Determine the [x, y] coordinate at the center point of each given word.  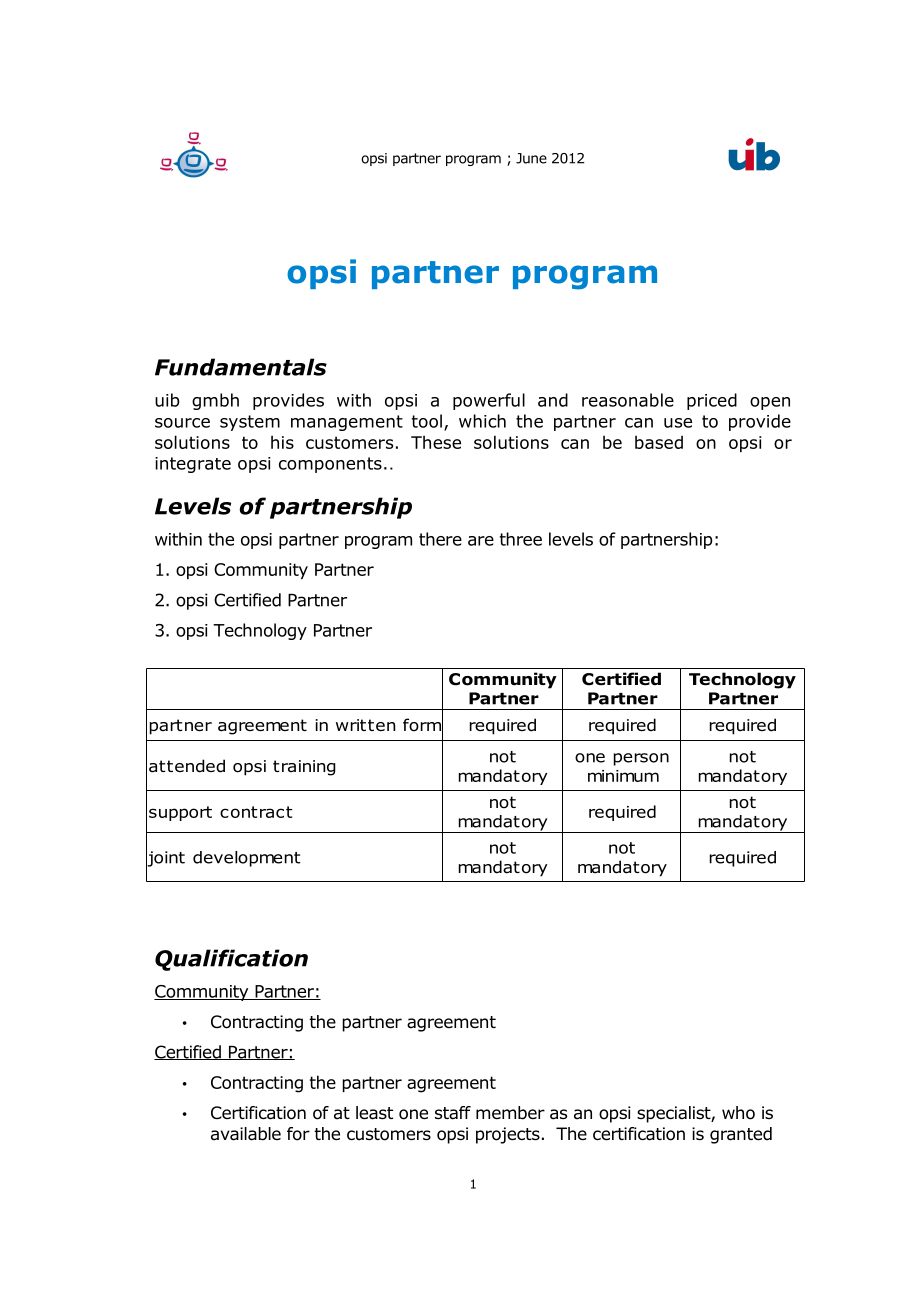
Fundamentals [241, 367]
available [246, 1134]
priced [712, 401]
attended [187, 766]
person [641, 759]
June [531, 158]
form [423, 725]
